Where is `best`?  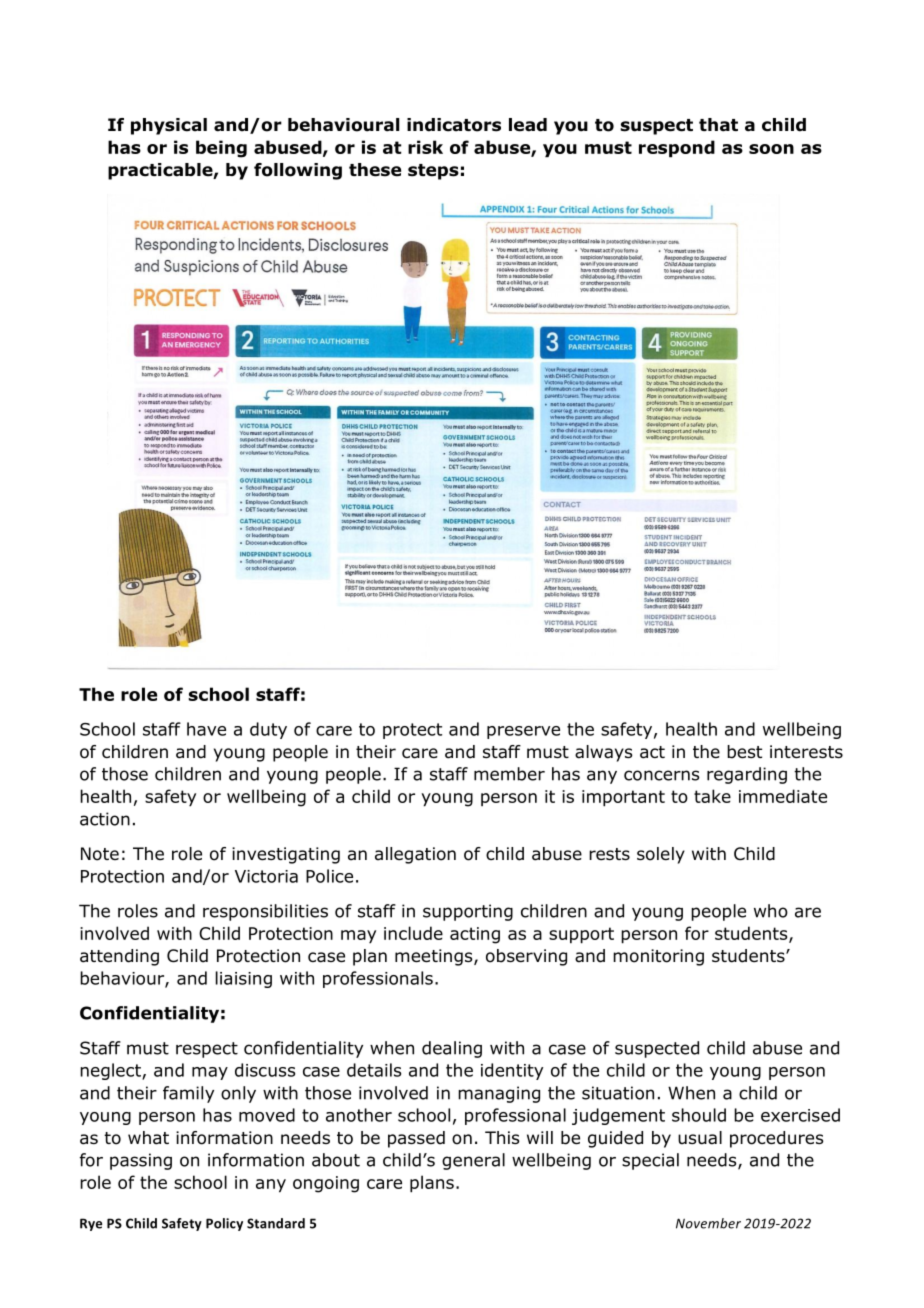
best is located at coordinates (744, 752).
